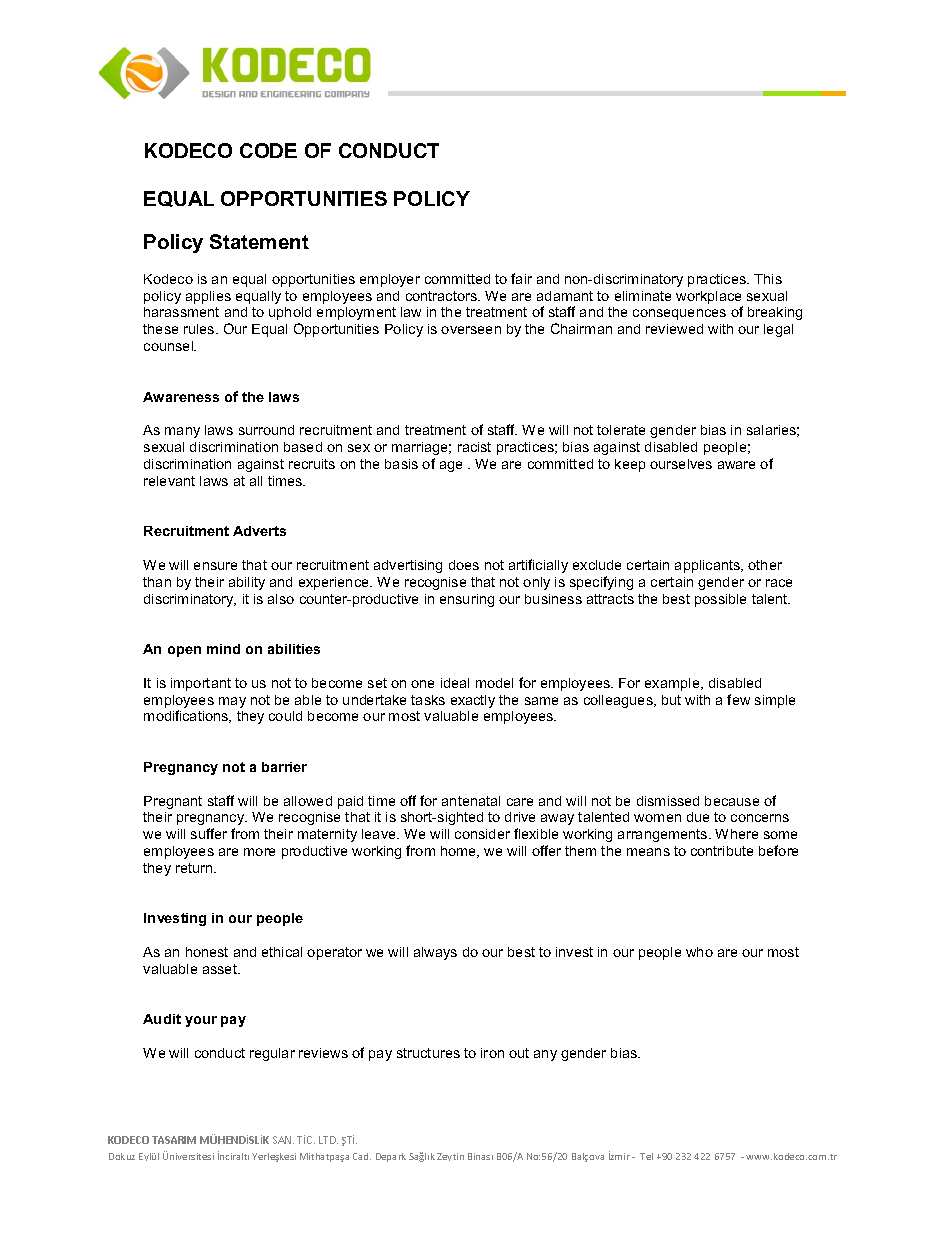 Image resolution: width=952 pixels, height=1233 pixels. What do you see at coordinates (492, 1053) in the document?
I see `iron` at bounding box center [492, 1053].
